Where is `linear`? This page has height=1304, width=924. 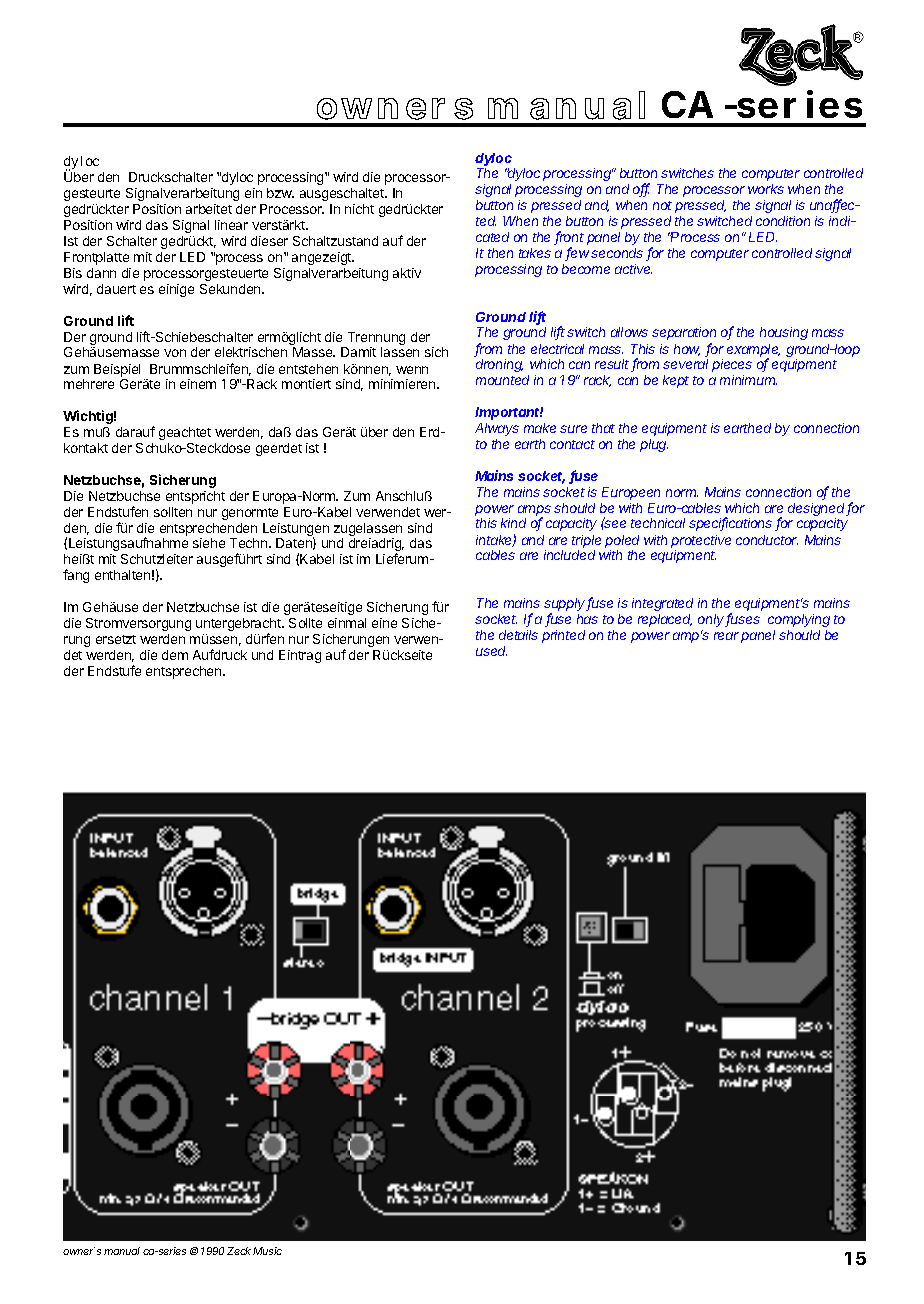
linear is located at coordinates (231, 225).
